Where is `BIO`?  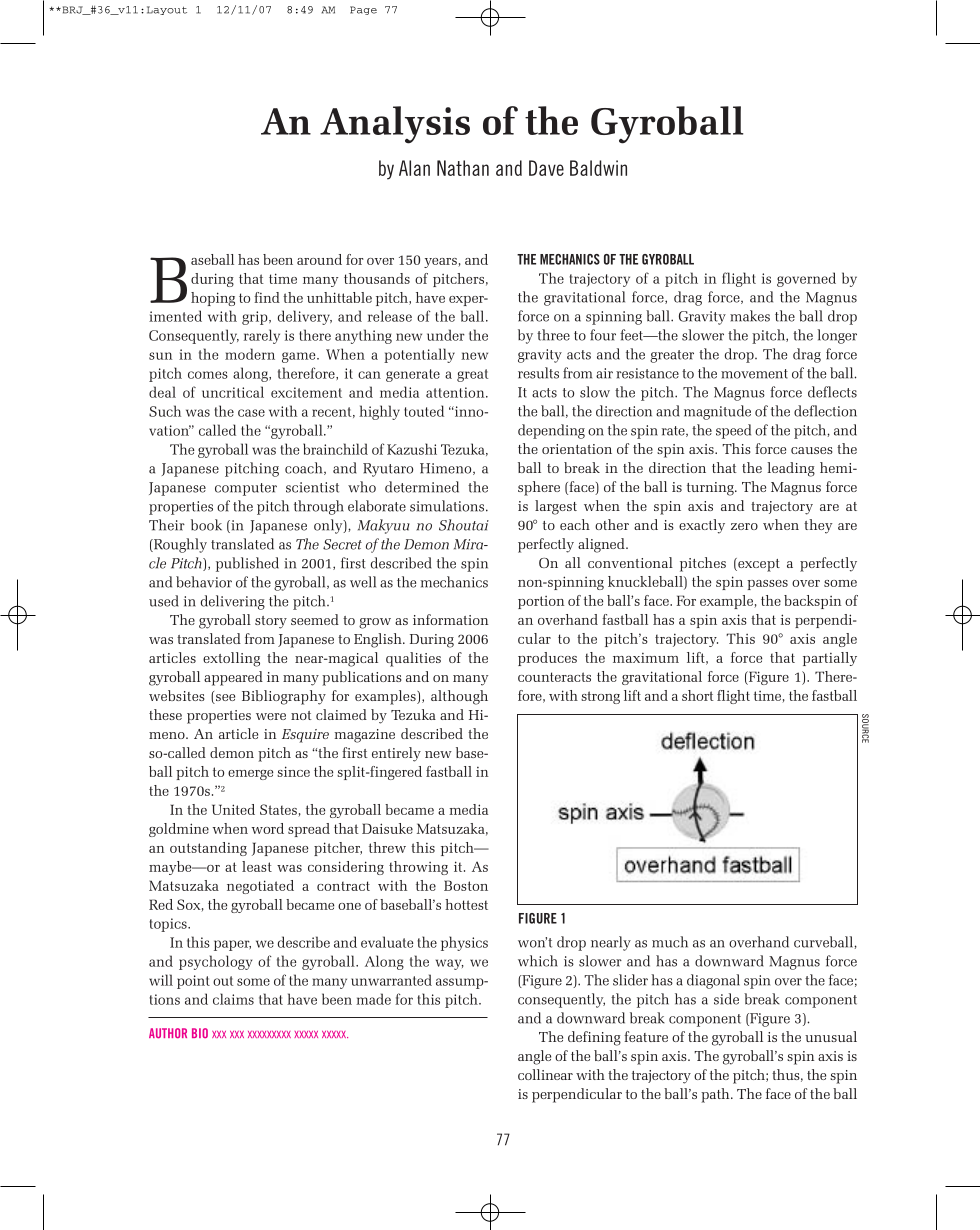 BIO is located at coordinates (200, 1033).
